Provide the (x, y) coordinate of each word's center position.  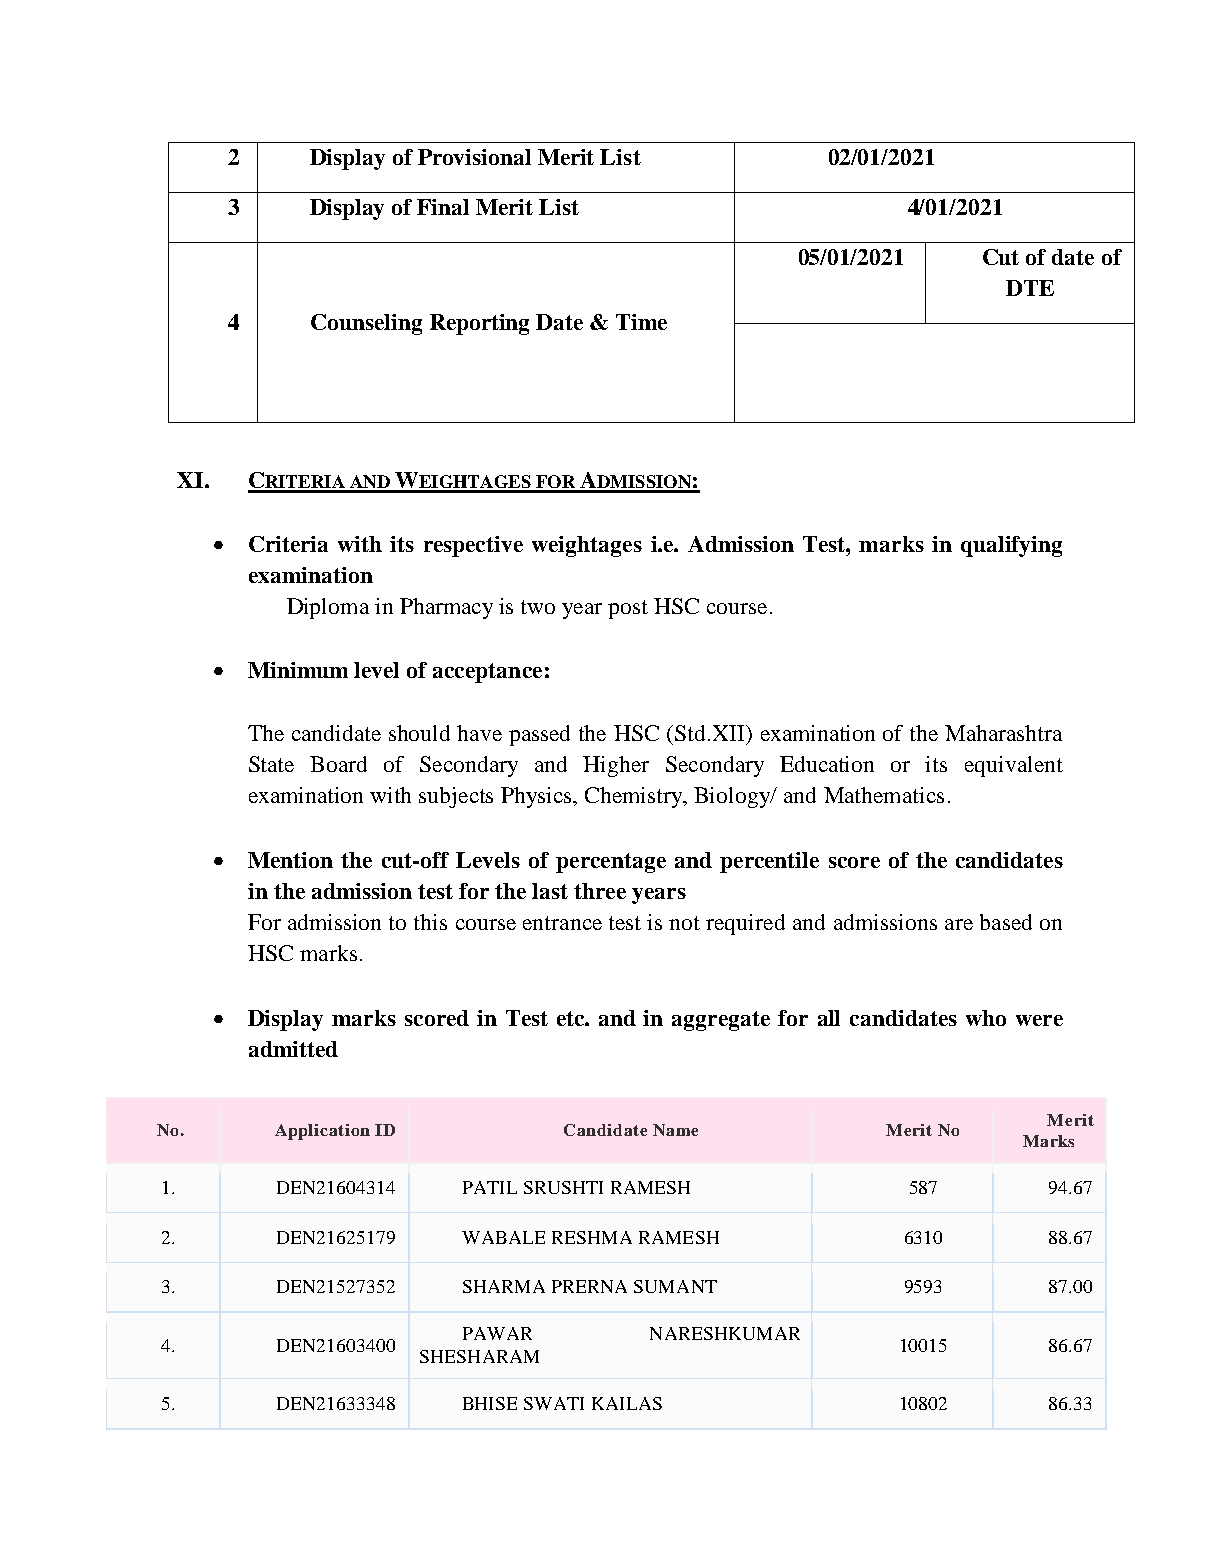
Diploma (328, 608)
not (684, 923)
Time (641, 322)
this (430, 922)
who (986, 1018)
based (1006, 922)
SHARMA (504, 1286)
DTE (1030, 288)
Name (675, 1130)
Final (443, 207)
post (628, 609)
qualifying (1011, 546)
